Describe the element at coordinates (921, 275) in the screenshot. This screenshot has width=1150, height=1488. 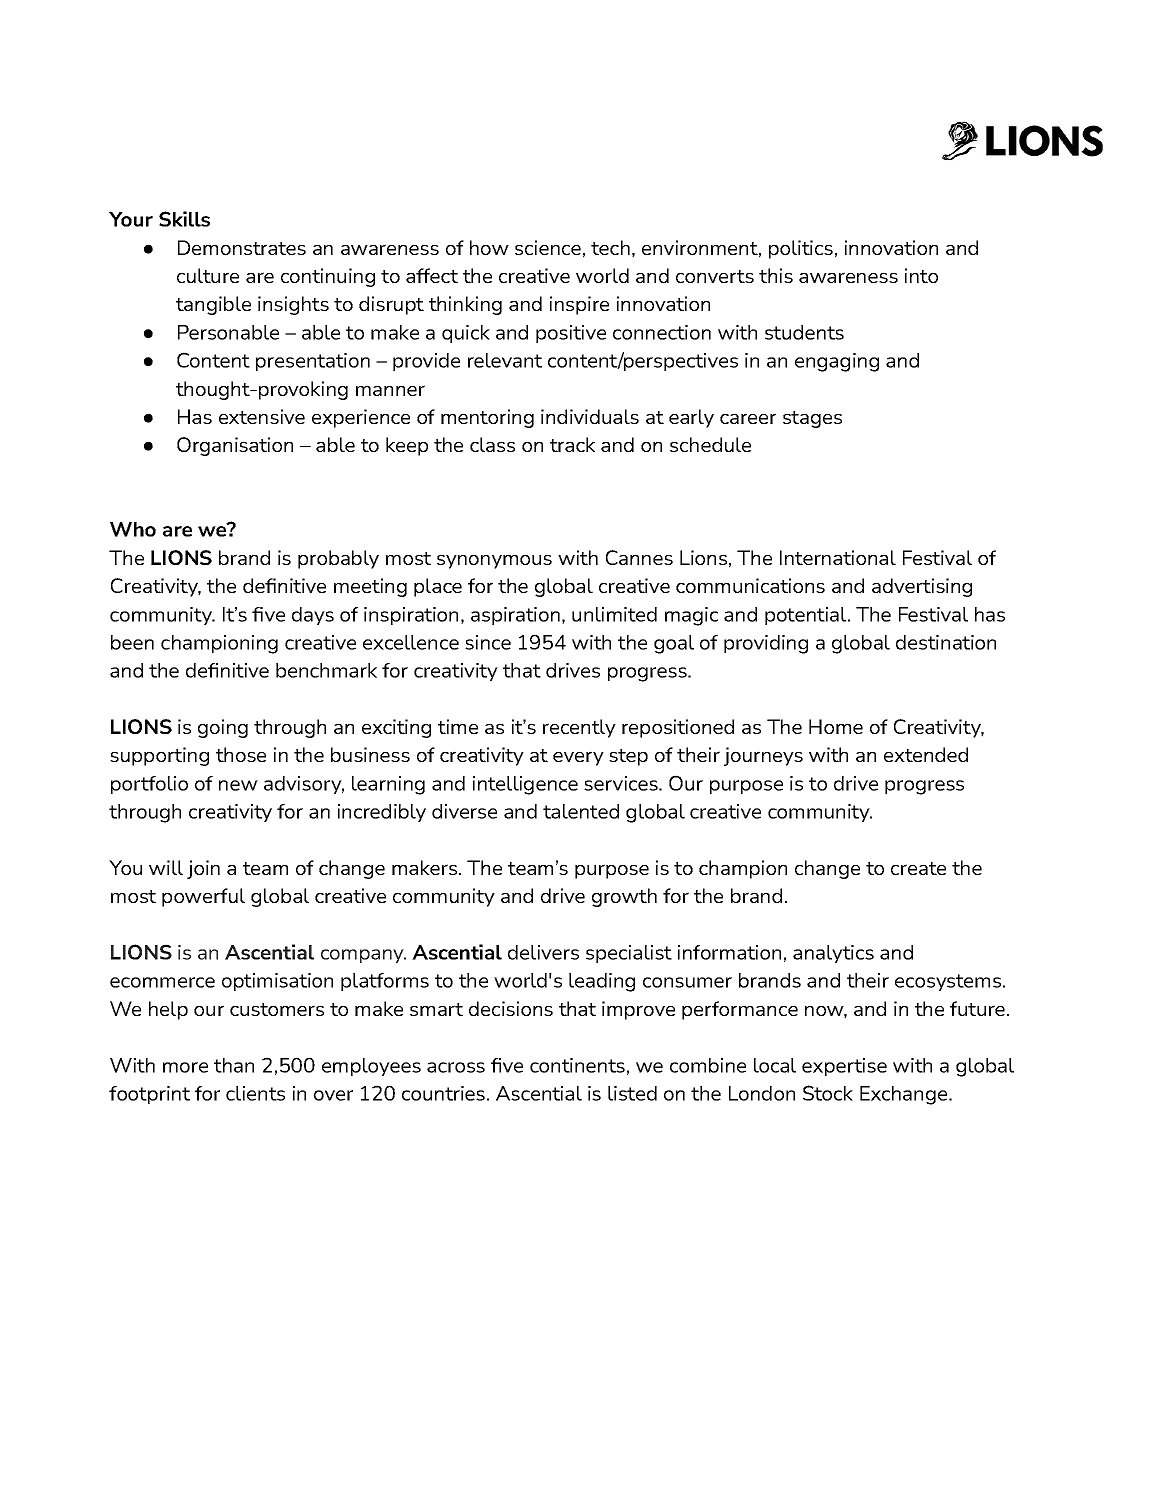
I see `into` at that location.
